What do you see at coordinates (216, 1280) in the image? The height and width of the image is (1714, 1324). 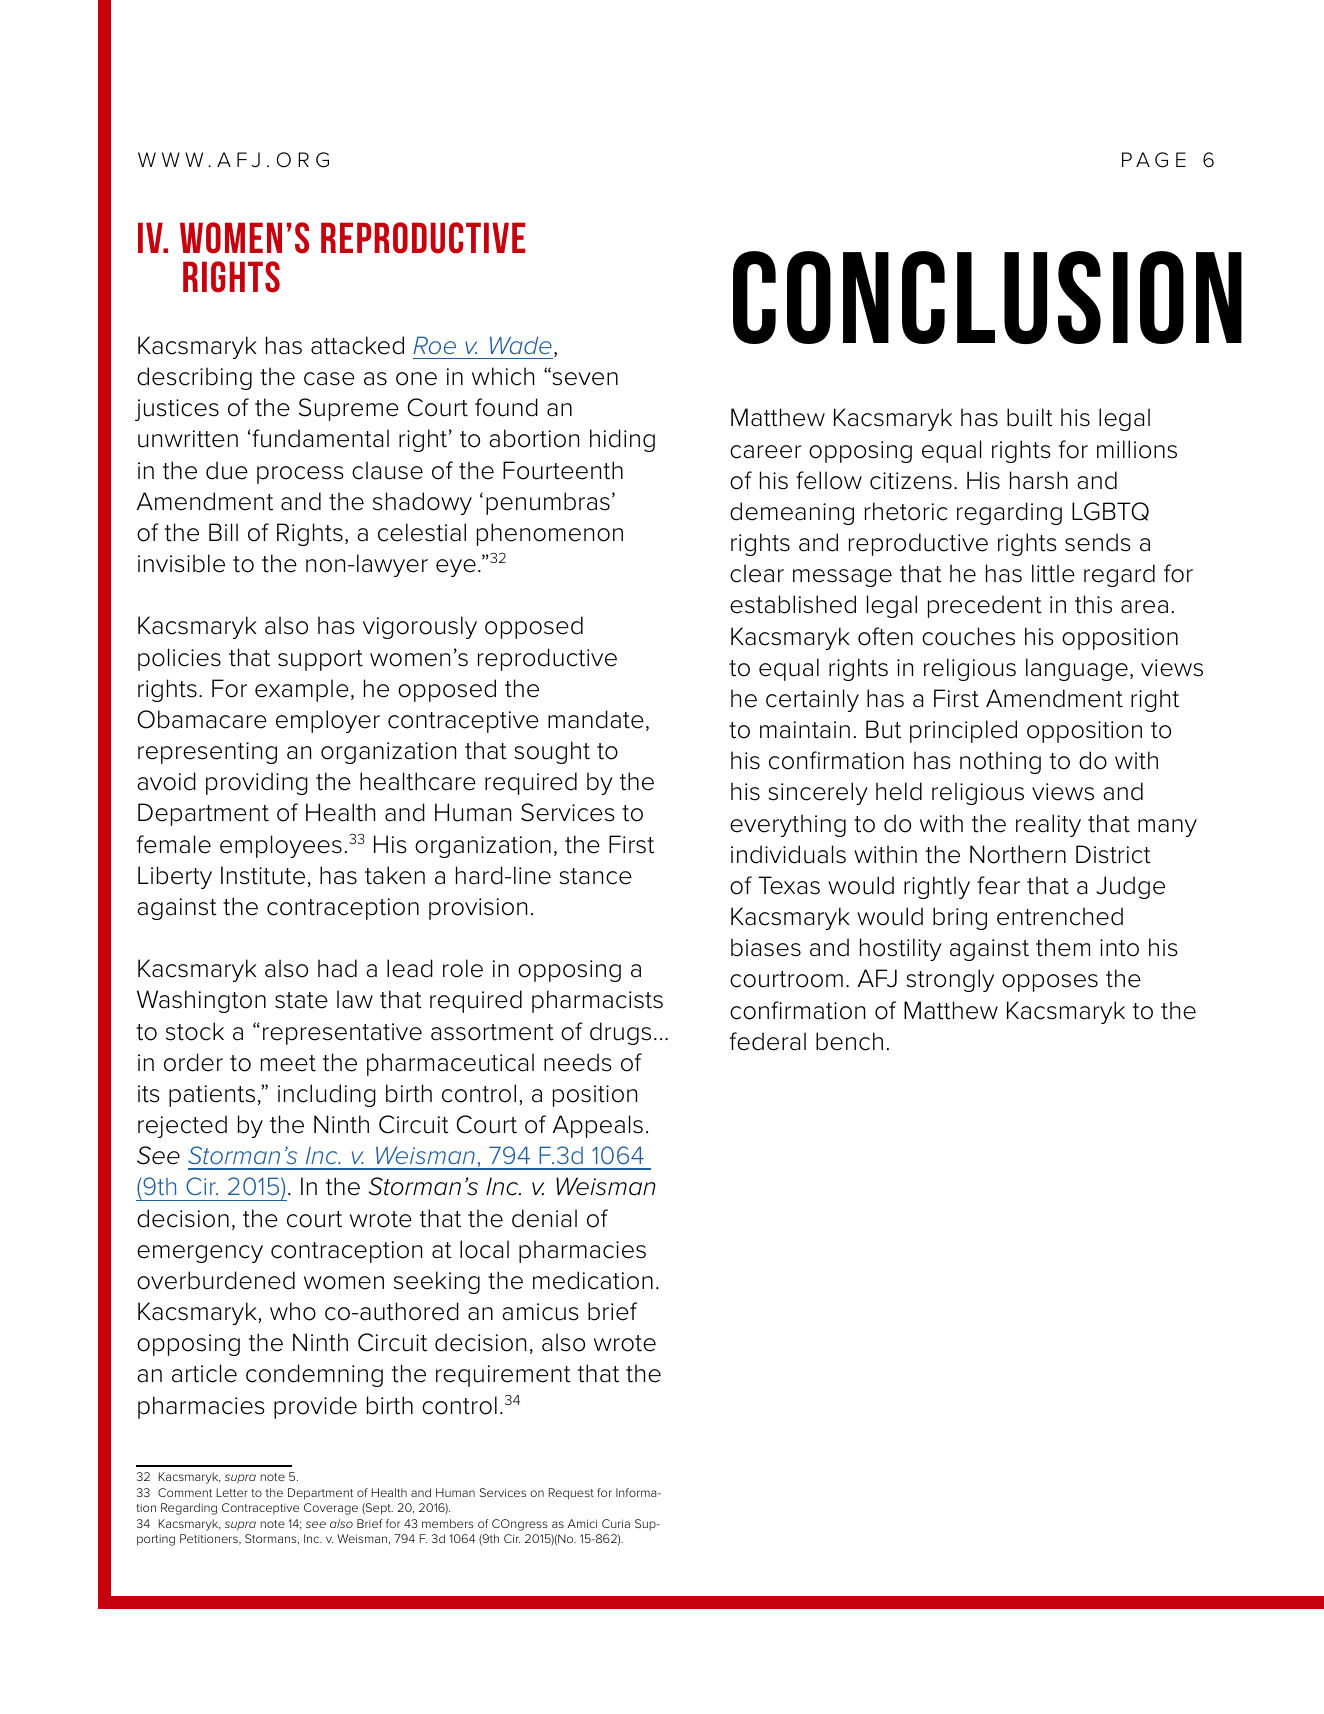 I see `overburdened` at bounding box center [216, 1280].
